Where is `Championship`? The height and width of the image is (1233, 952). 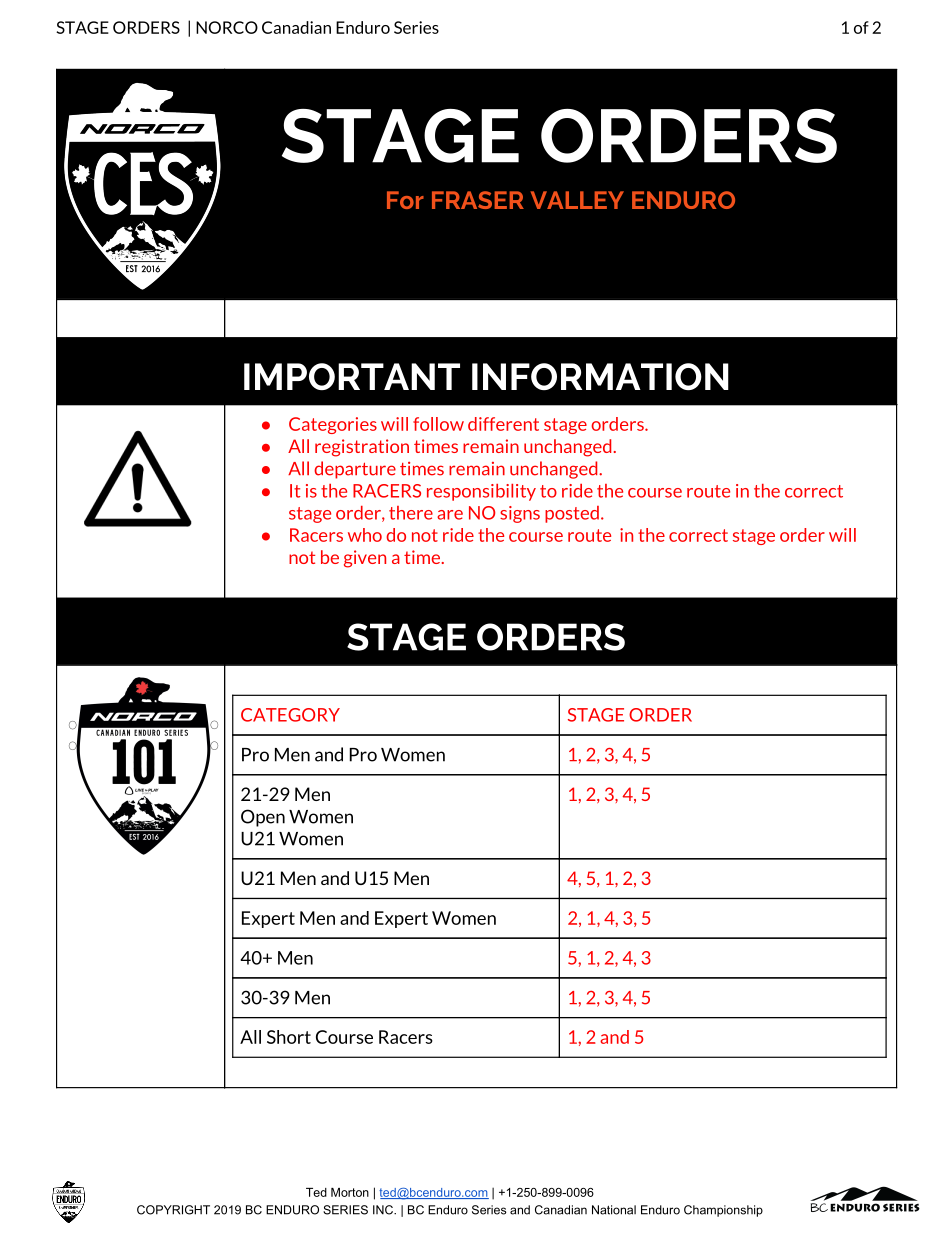 Championship is located at coordinates (723, 1211).
